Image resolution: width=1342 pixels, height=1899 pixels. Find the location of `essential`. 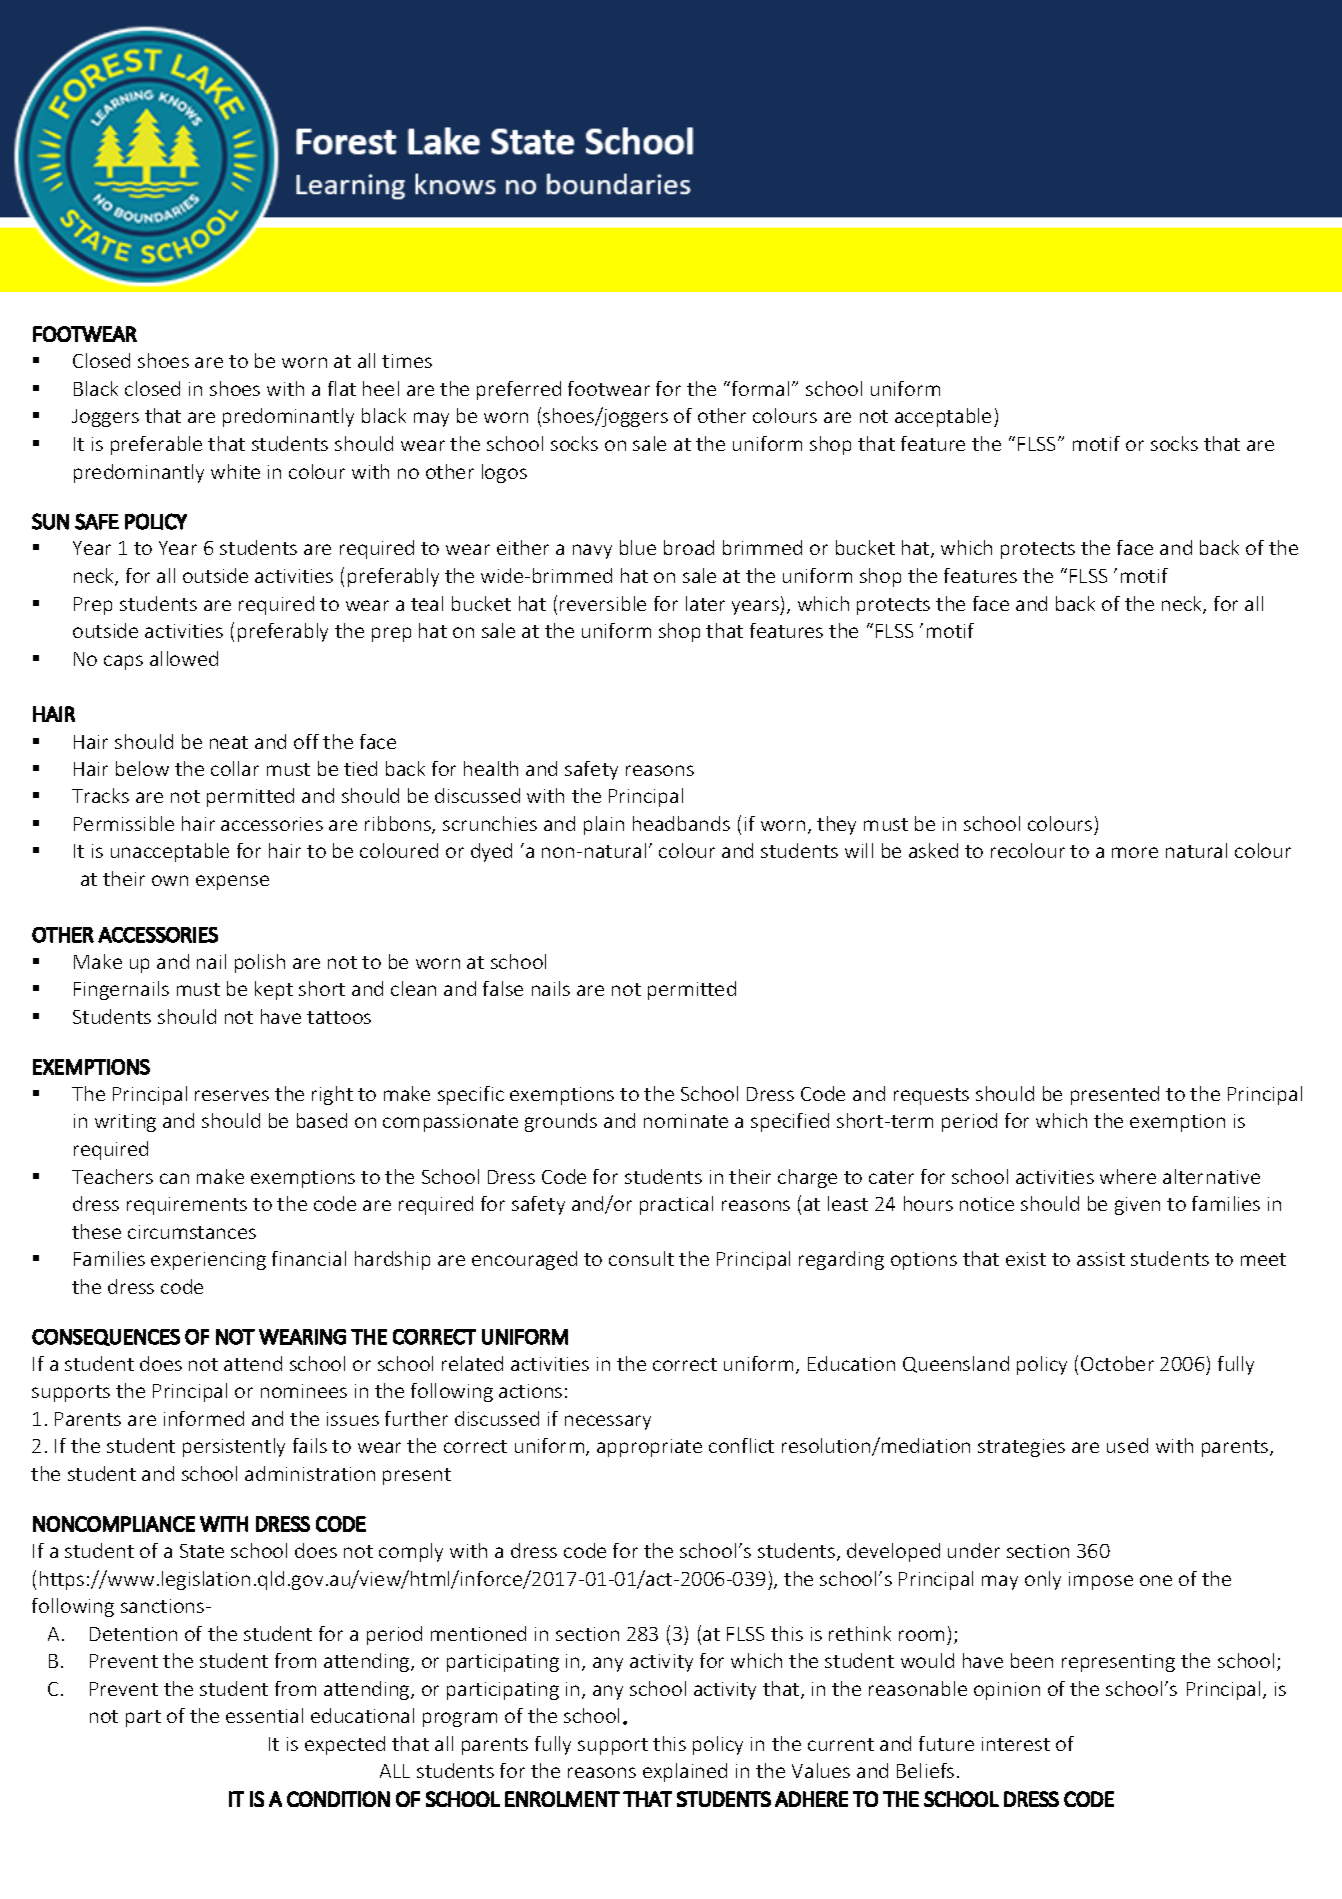

essential is located at coordinates (264, 1715).
